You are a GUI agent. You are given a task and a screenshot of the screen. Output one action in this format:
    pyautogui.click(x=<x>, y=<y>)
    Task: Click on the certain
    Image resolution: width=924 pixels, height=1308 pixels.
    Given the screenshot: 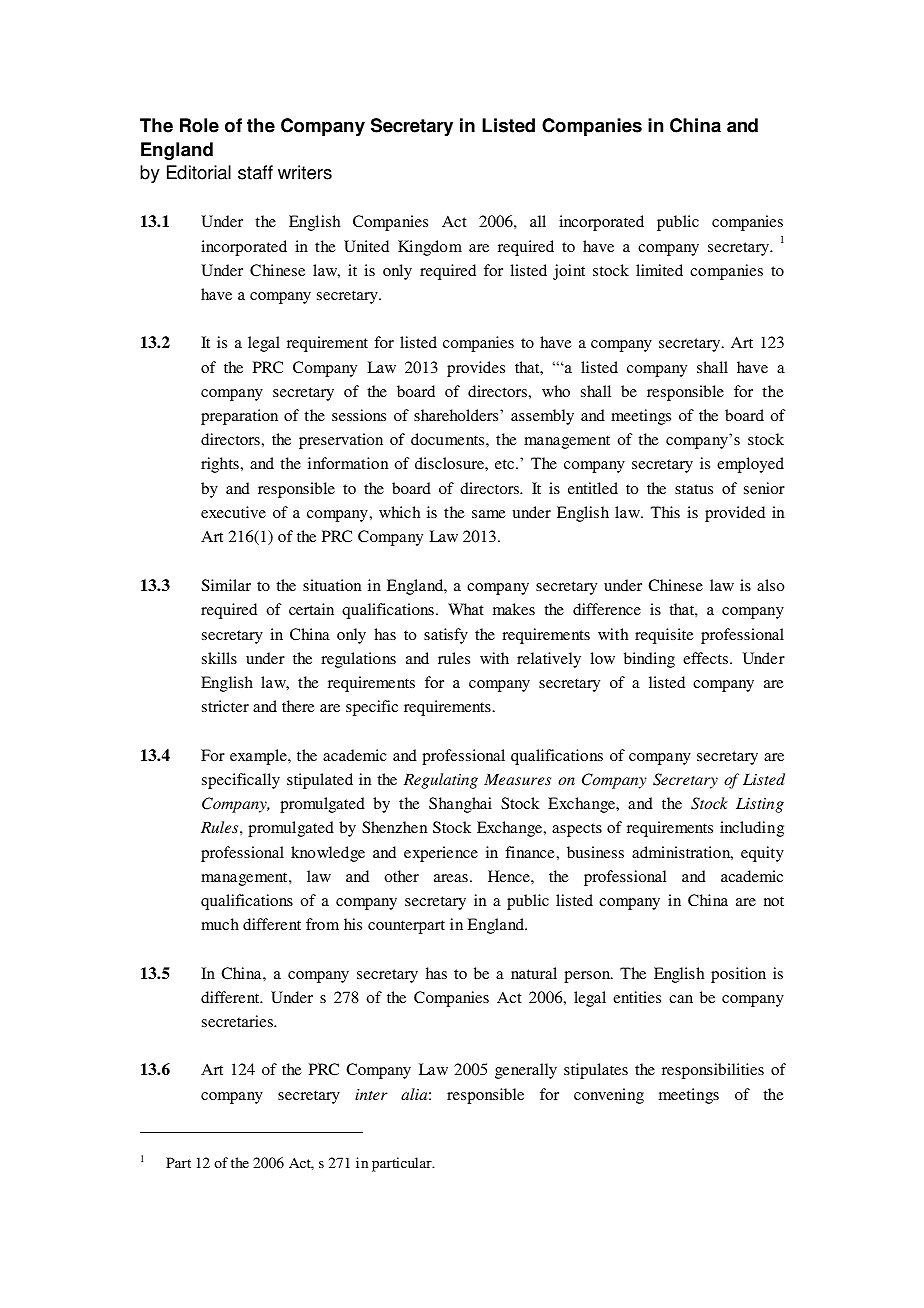 What is the action you would take?
    pyautogui.click(x=311, y=609)
